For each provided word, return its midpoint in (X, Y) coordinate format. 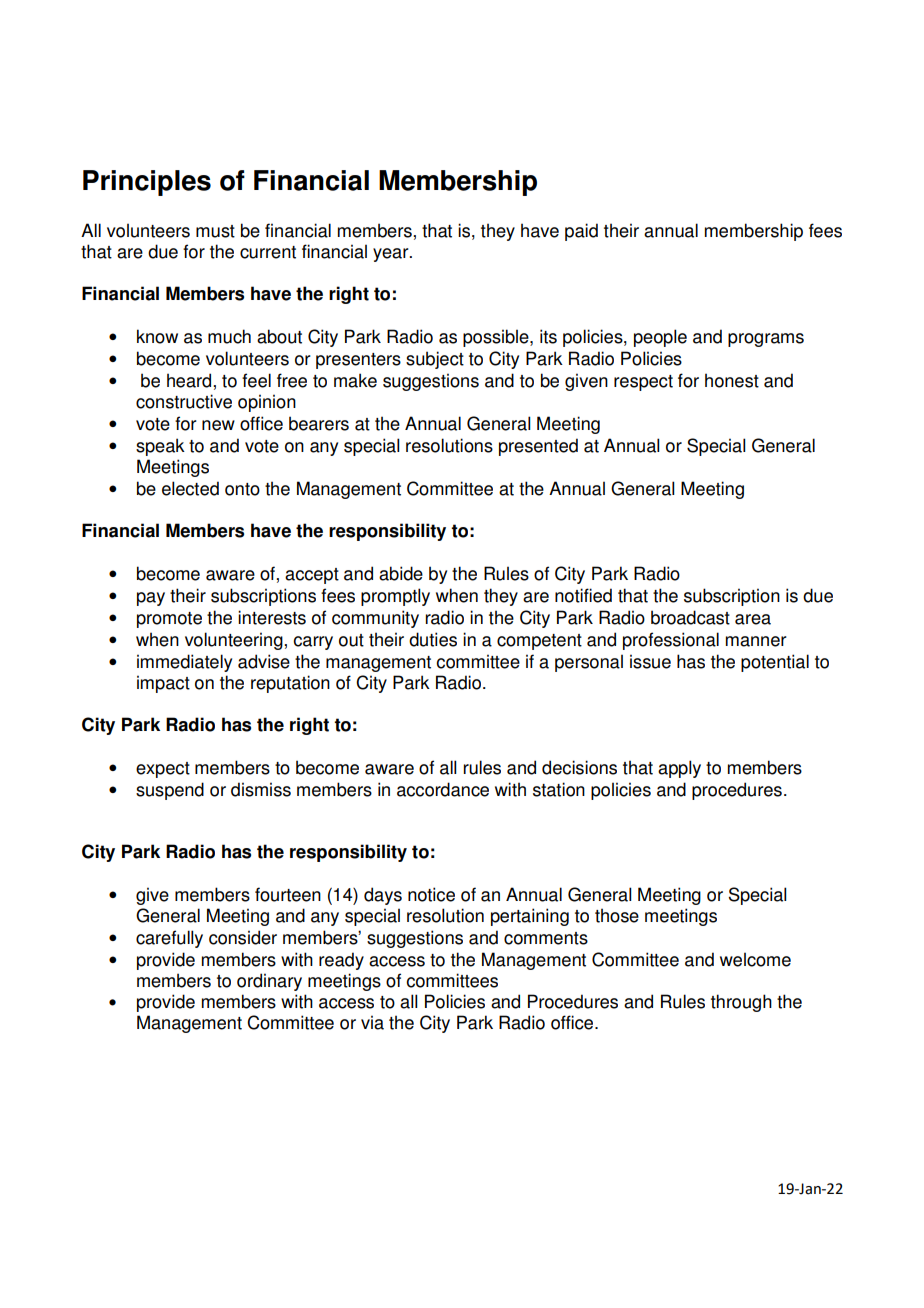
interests (272, 617)
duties (433, 639)
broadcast (690, 617)
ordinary (269, 982)
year (392, 255)
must (215, 231)
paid (581, 232)
